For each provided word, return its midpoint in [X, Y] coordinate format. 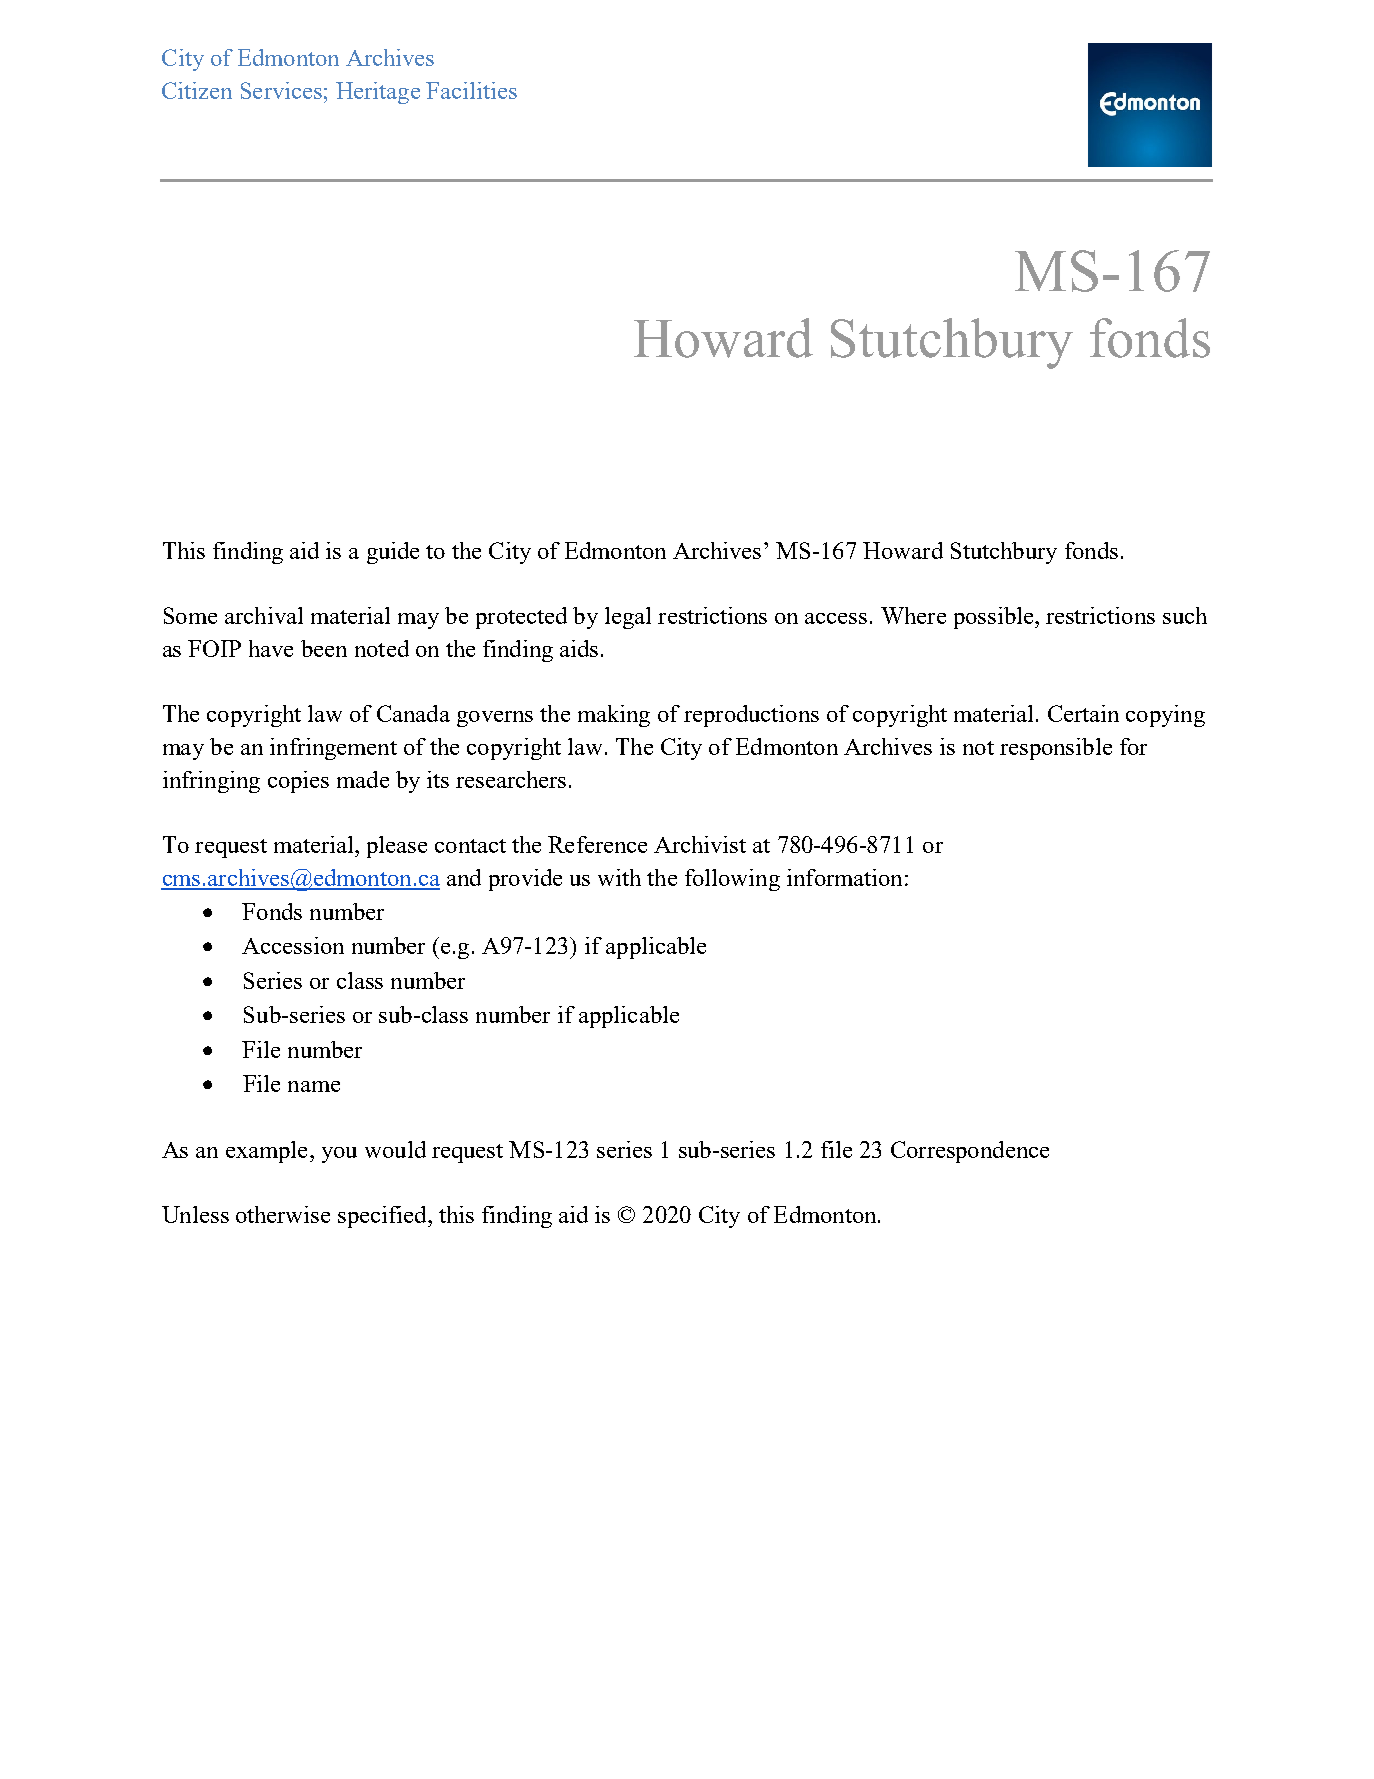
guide [393, 553]
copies [298, 782]
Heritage [378, 93]
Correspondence [970, 1152]
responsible [1056, 749]
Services [281, 90]
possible [995, 618]
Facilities [471, 90]
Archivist [700, 844]
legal [628, 618]
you [339, 1155]
